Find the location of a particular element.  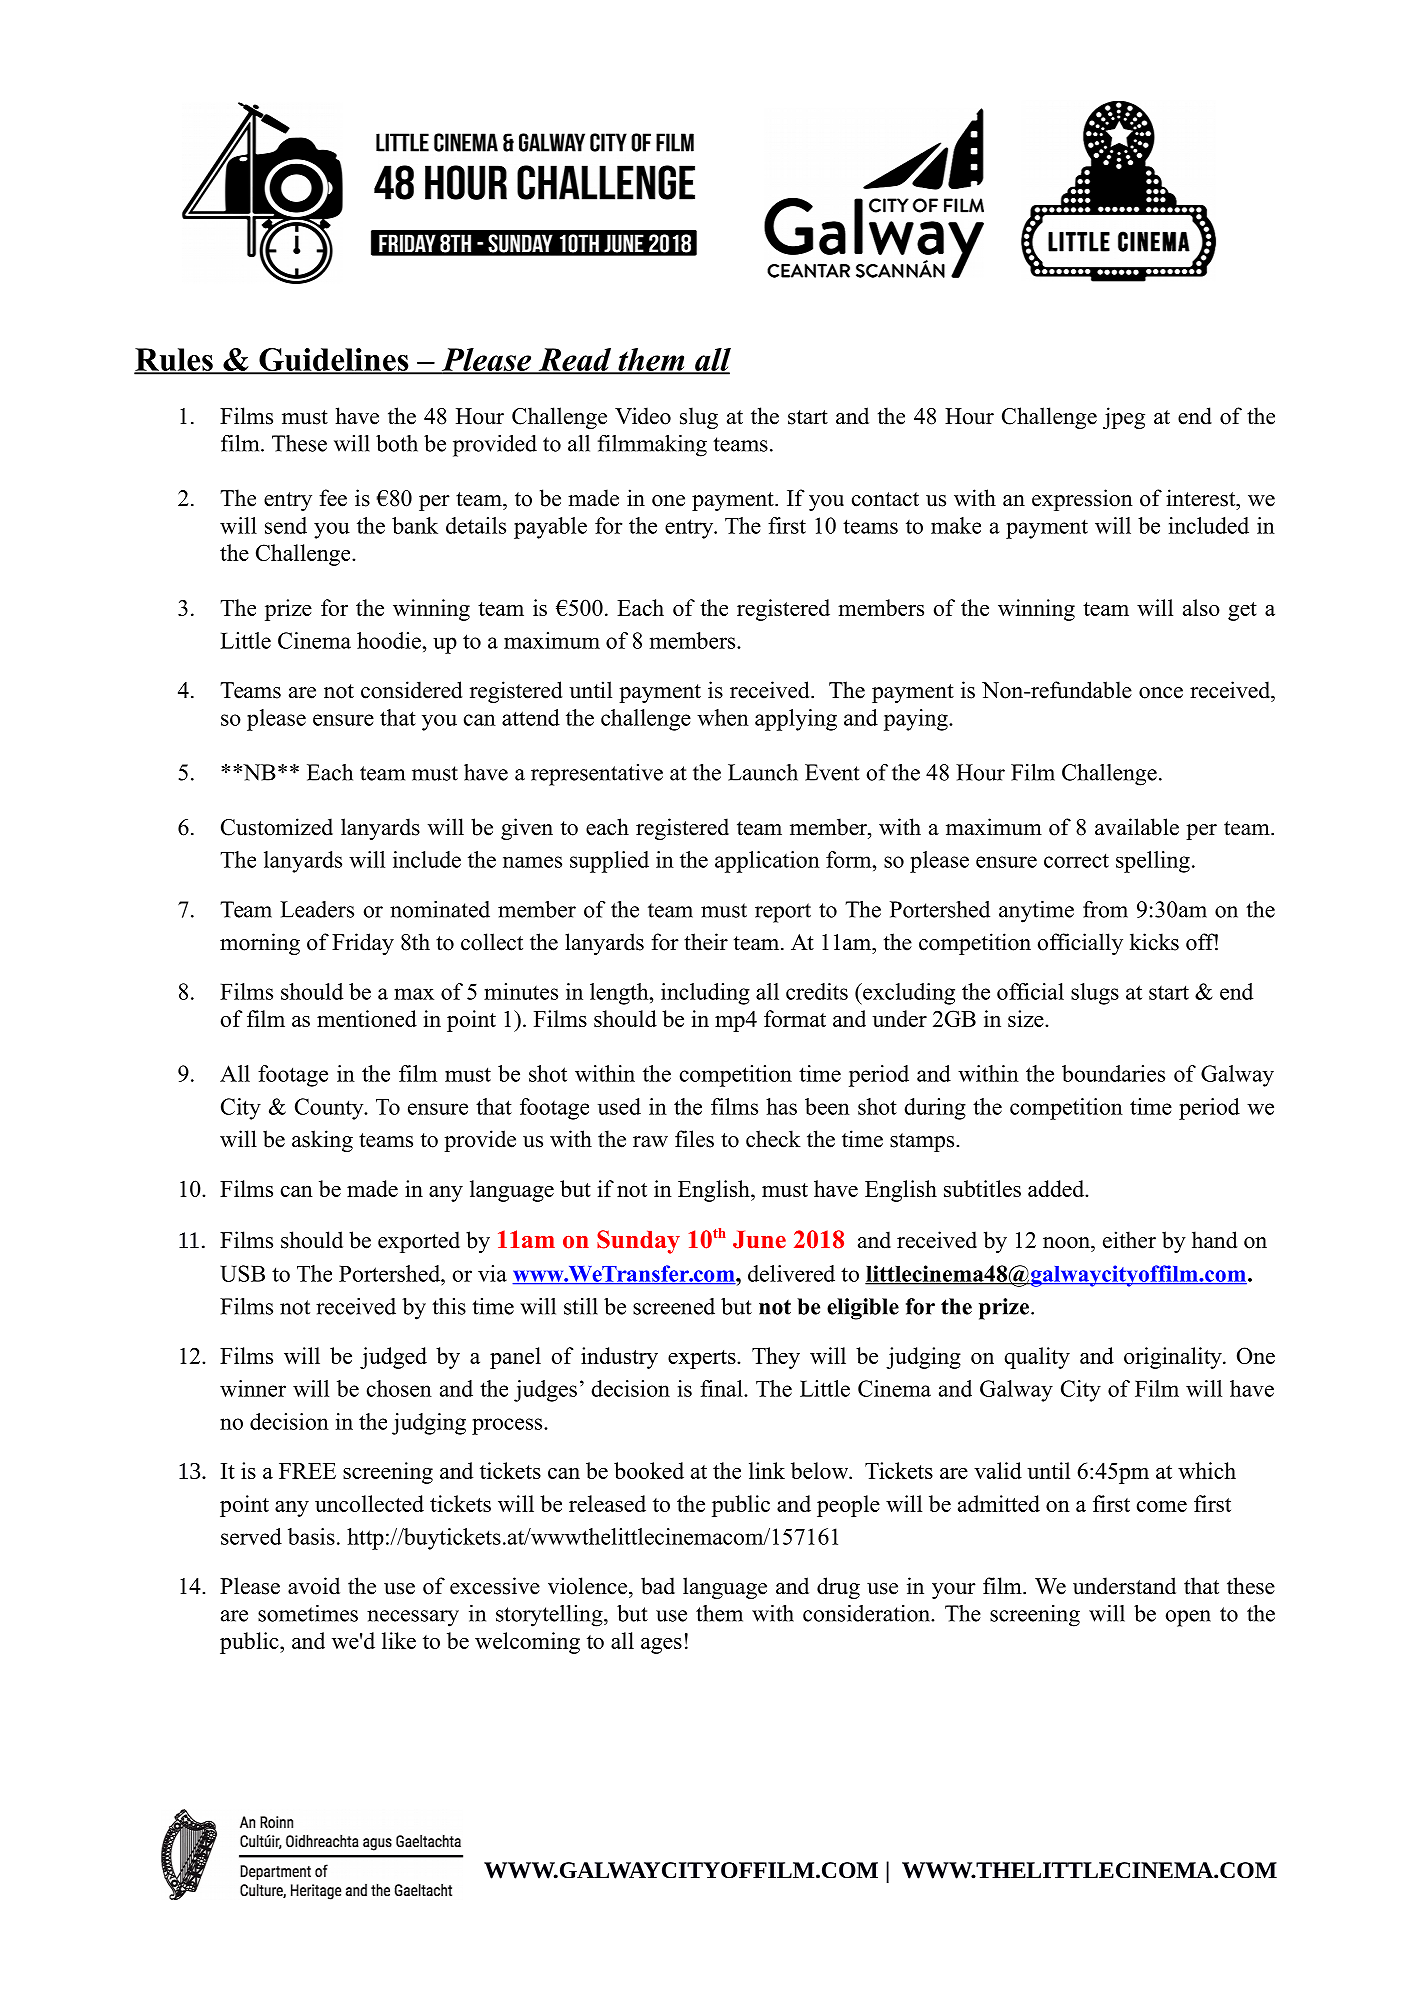

necessary is located at coordinates (413, 1618).
